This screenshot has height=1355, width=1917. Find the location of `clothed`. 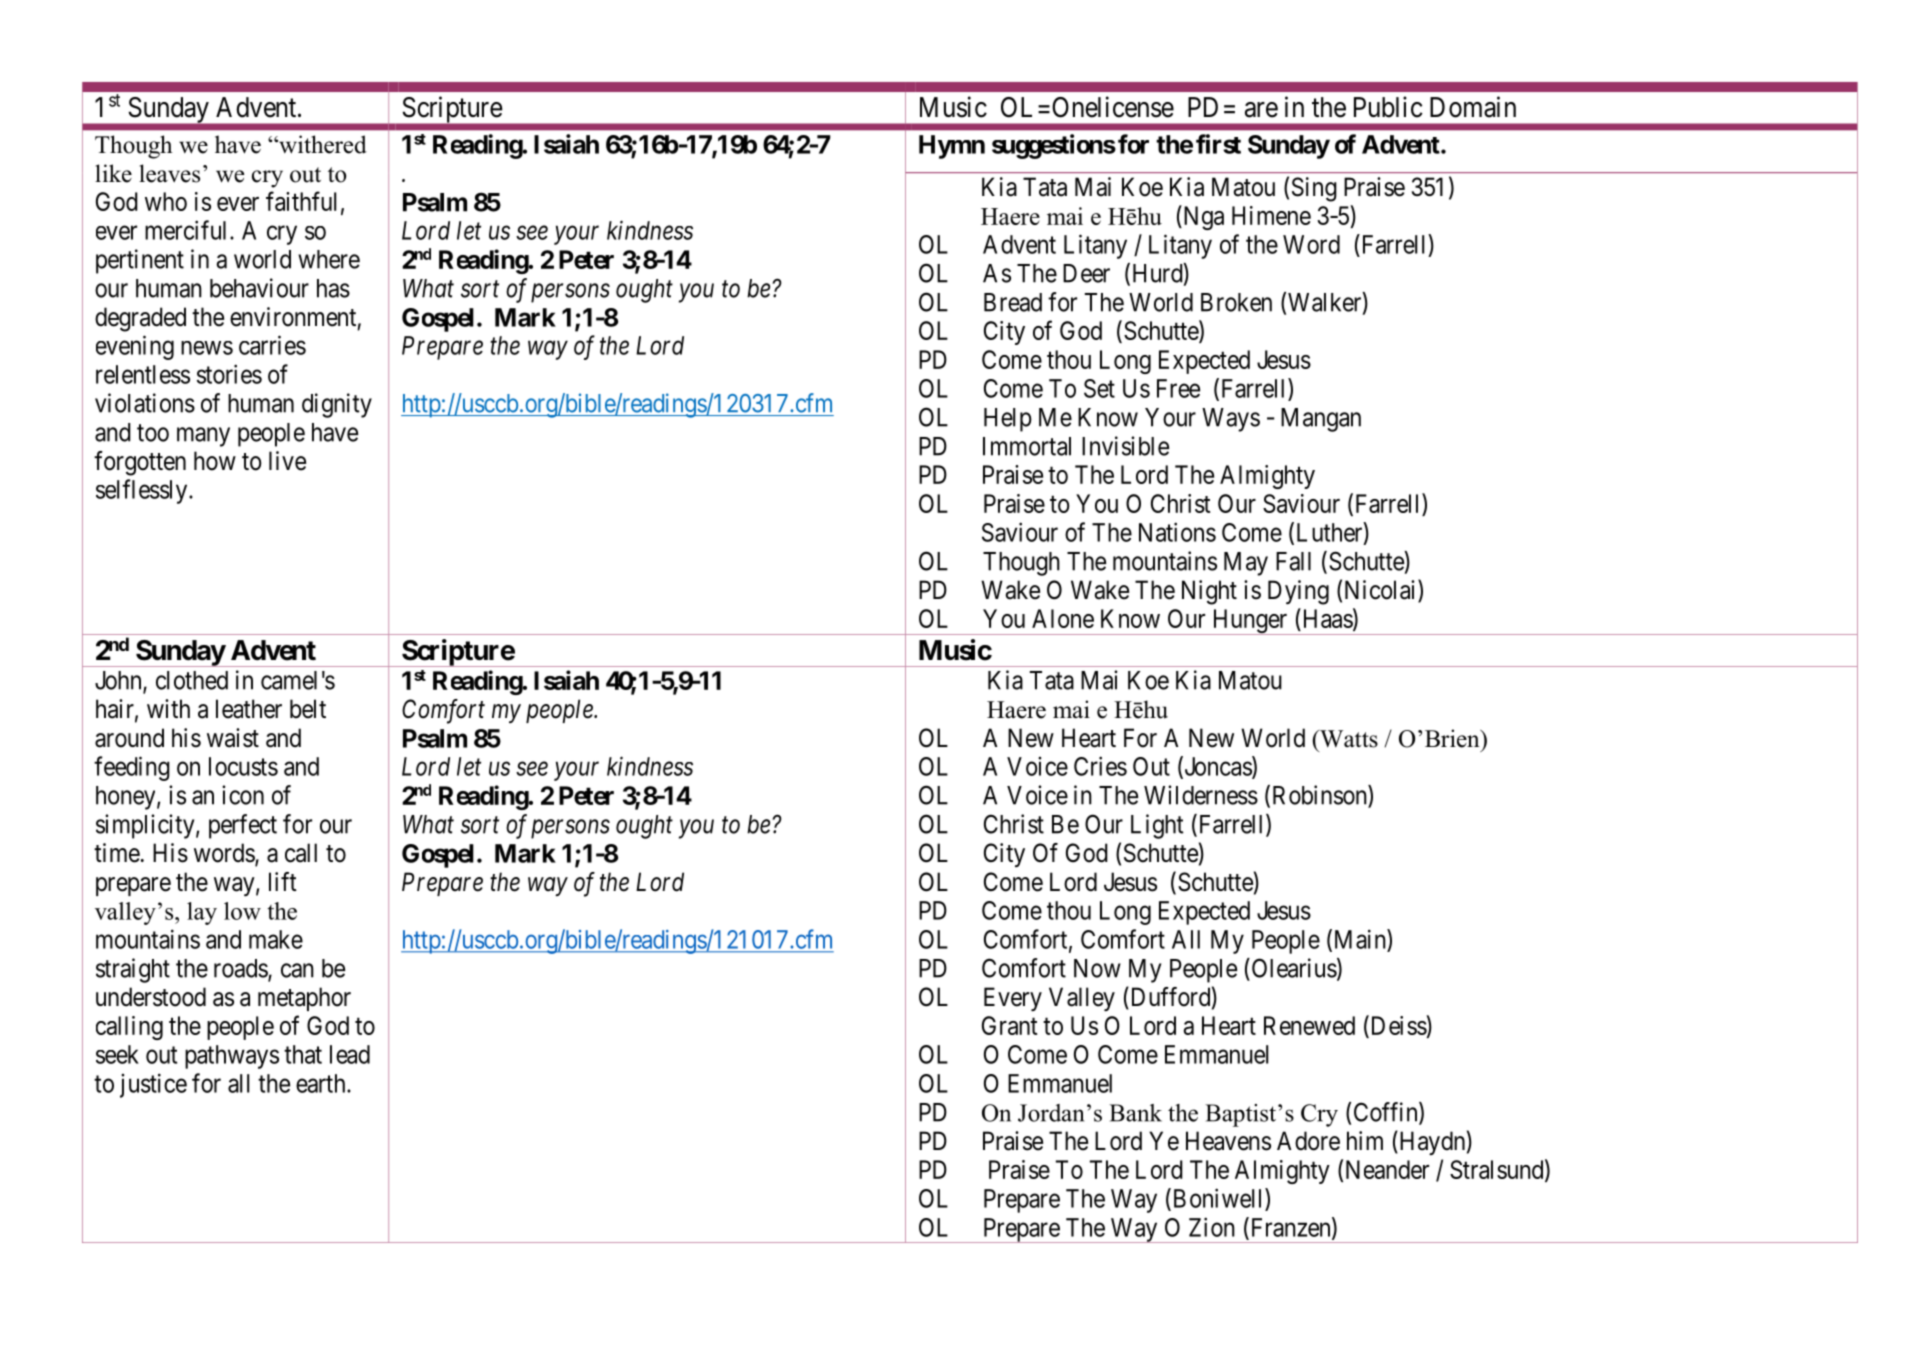

clothed is located at coordinates (192, 680).
